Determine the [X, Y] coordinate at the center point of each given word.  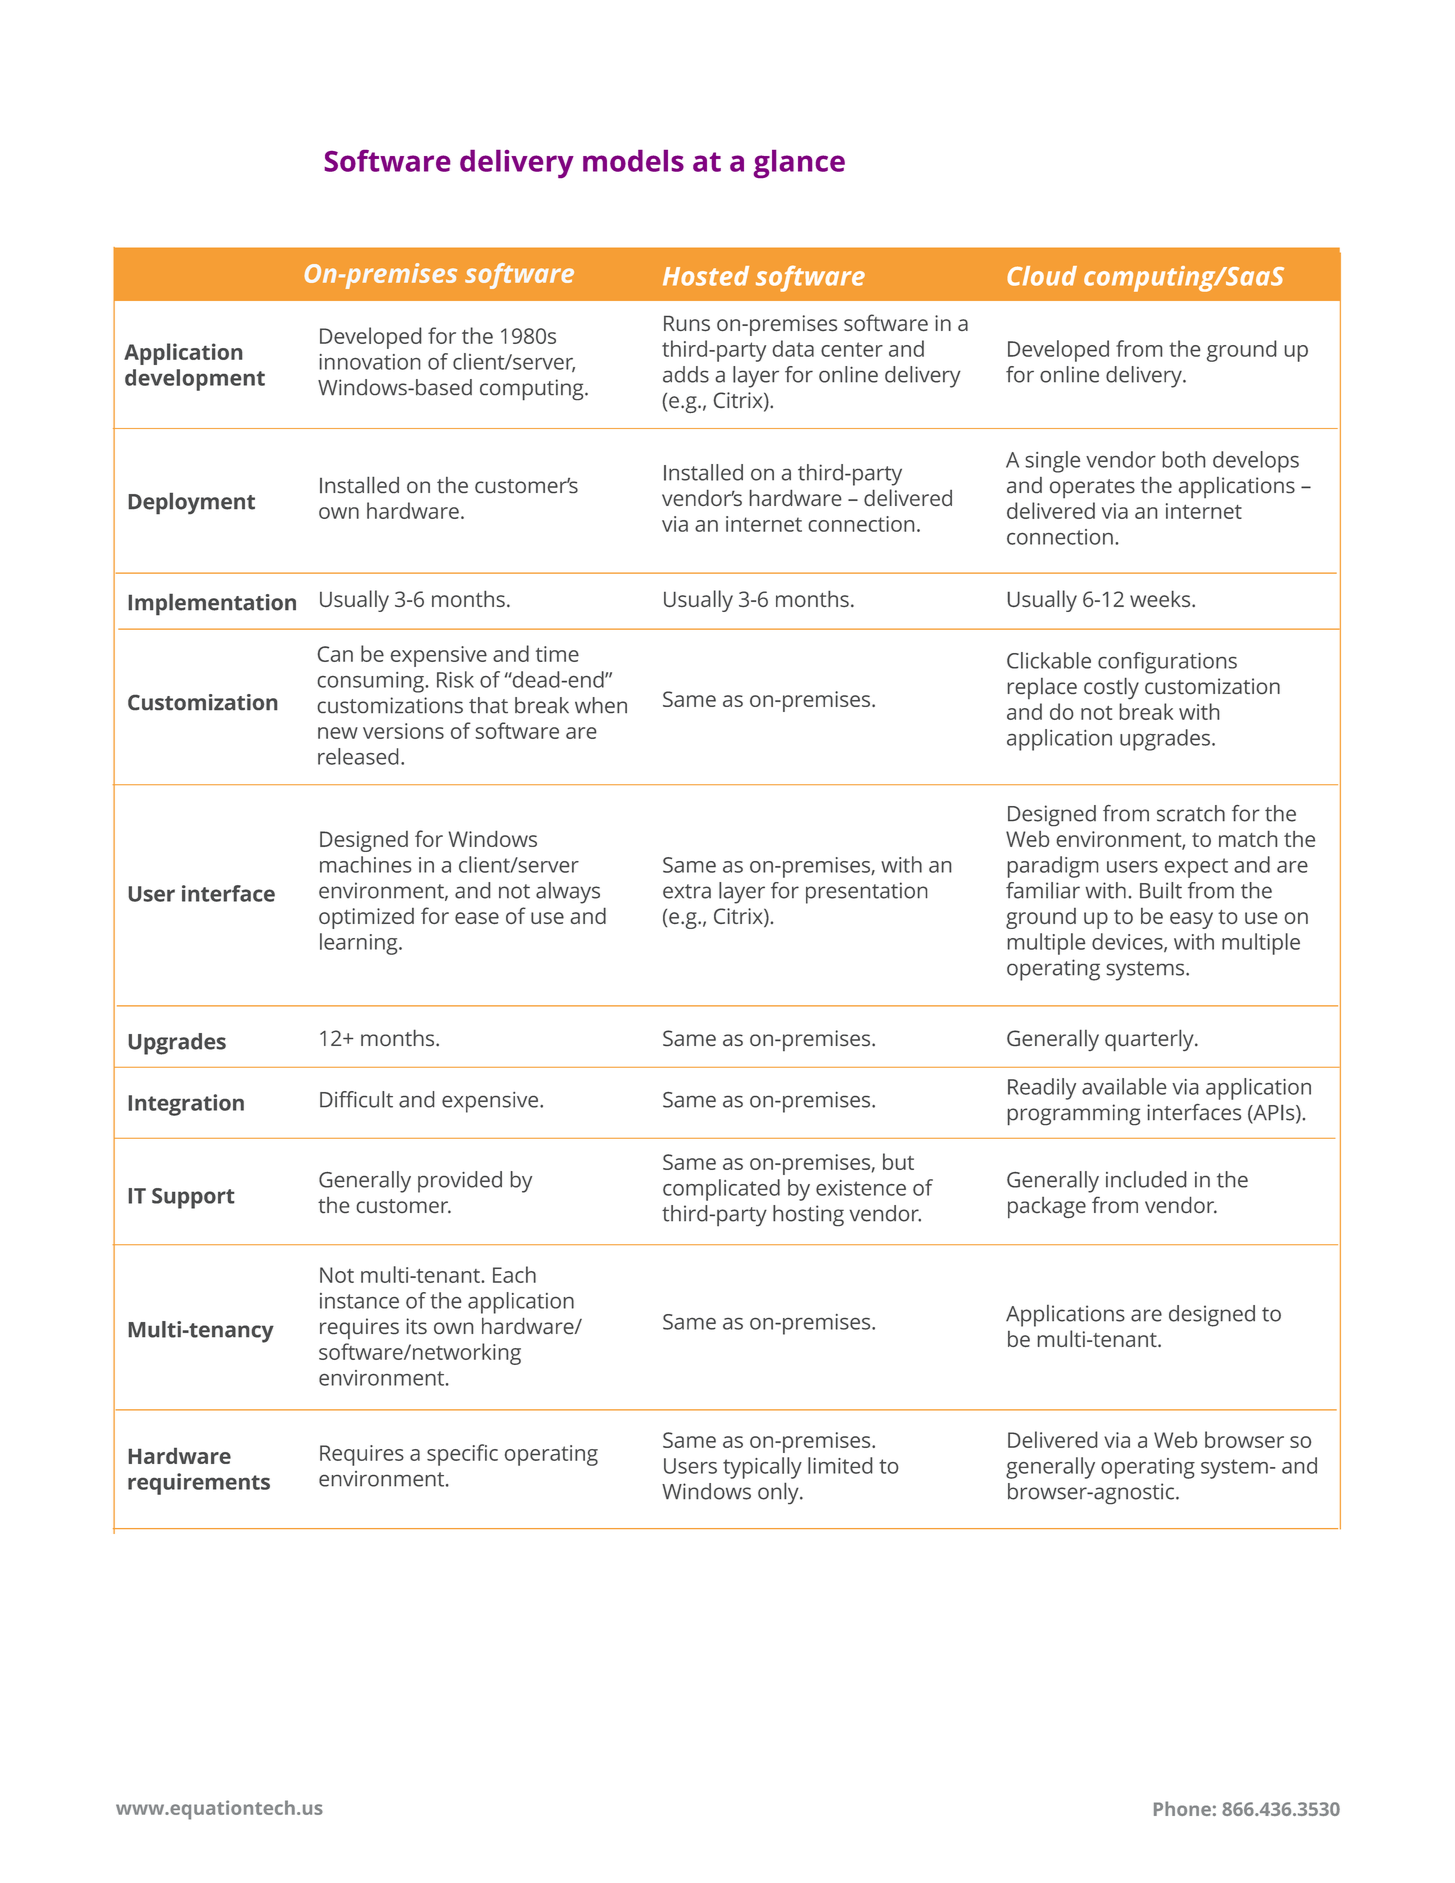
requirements [199, 1484]
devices [1128, 942]
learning [360, 944]
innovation [370, 362]
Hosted [706, 276]
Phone [1182, 1808]
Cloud [1042, 276]
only [779, 1493]
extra [687, 891]
